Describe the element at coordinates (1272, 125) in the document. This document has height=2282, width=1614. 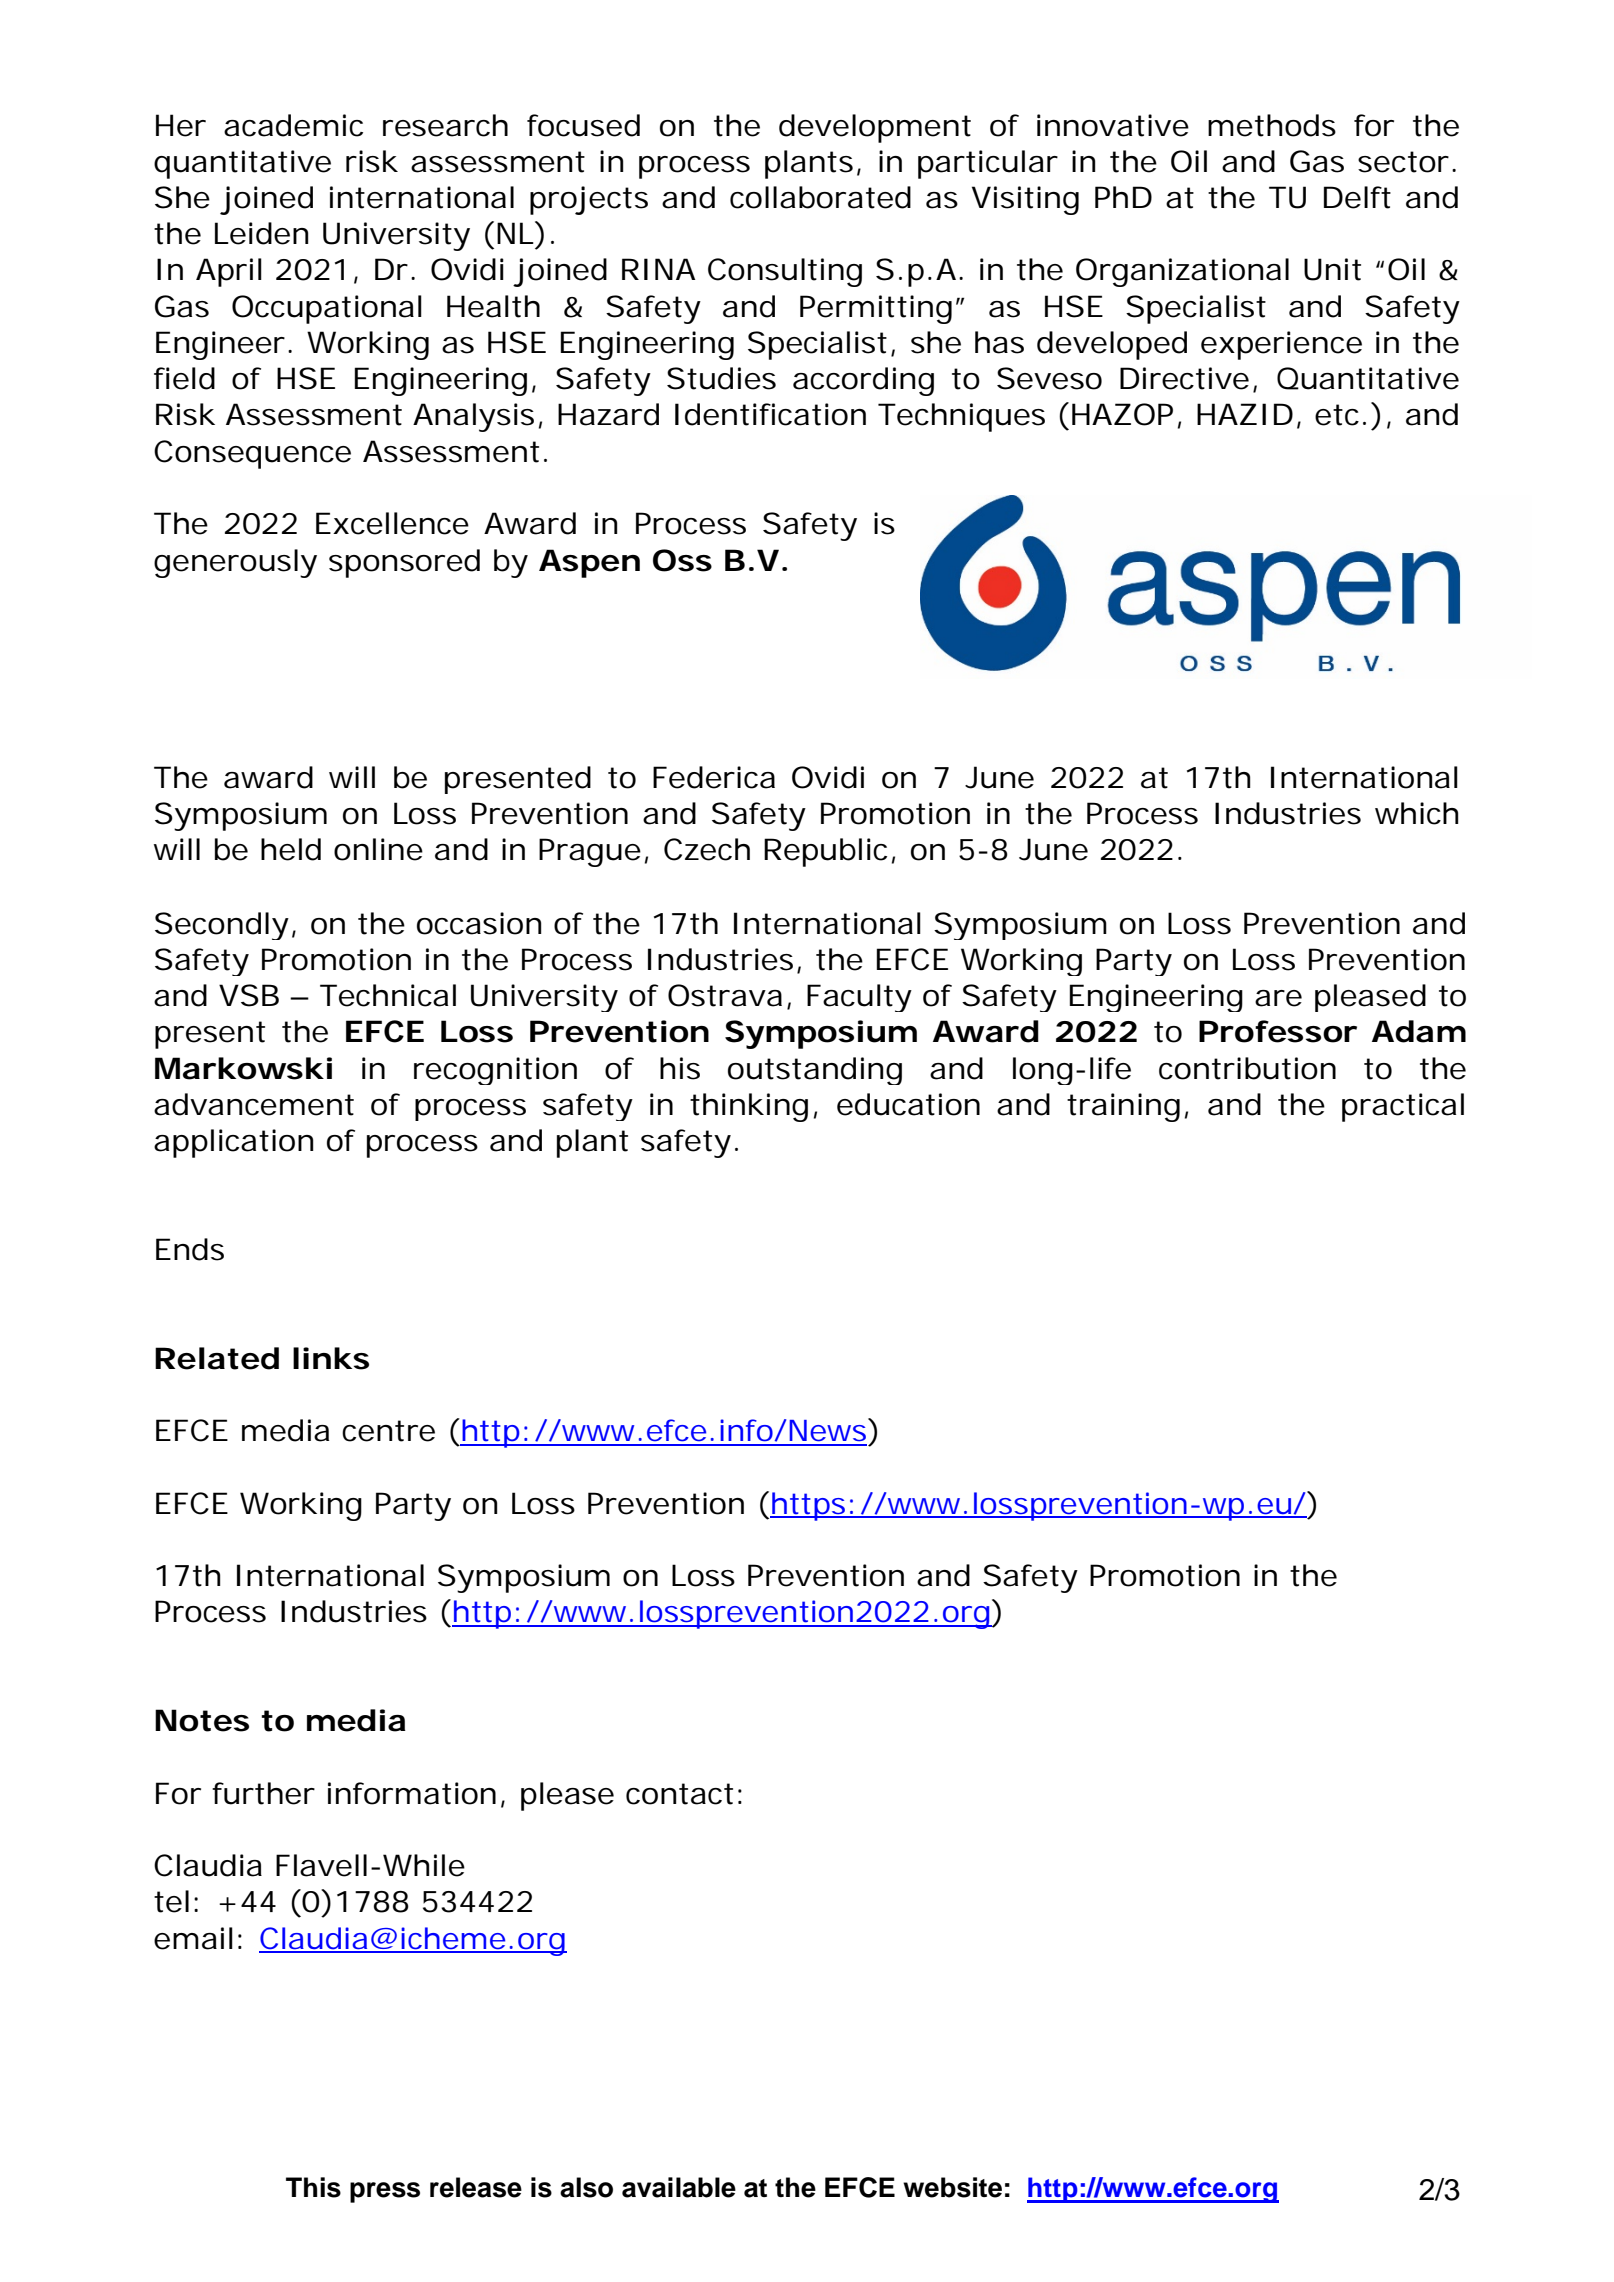
I see `methods` at that location.
